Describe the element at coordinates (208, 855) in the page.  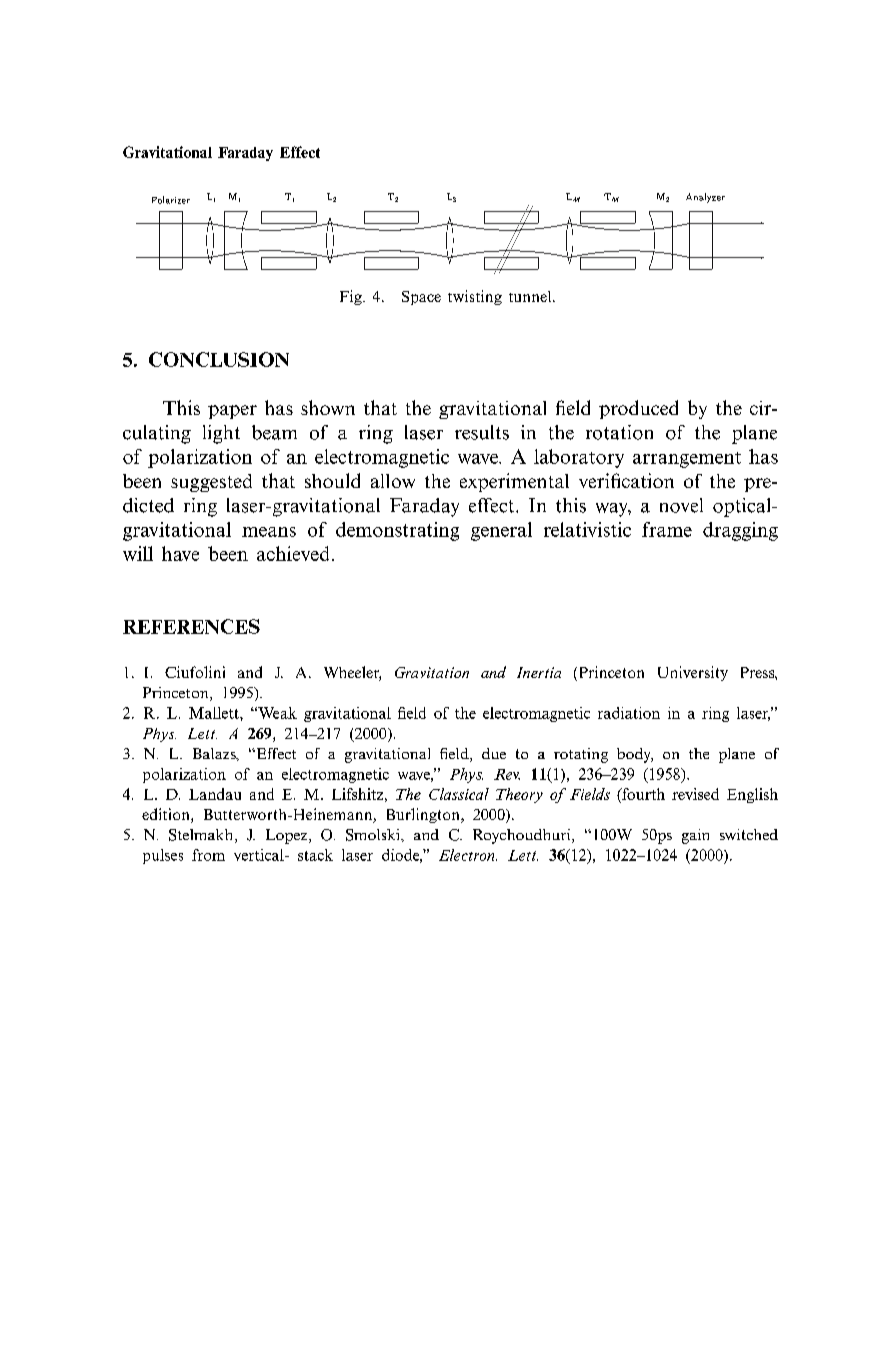
I see `from` at that location.
